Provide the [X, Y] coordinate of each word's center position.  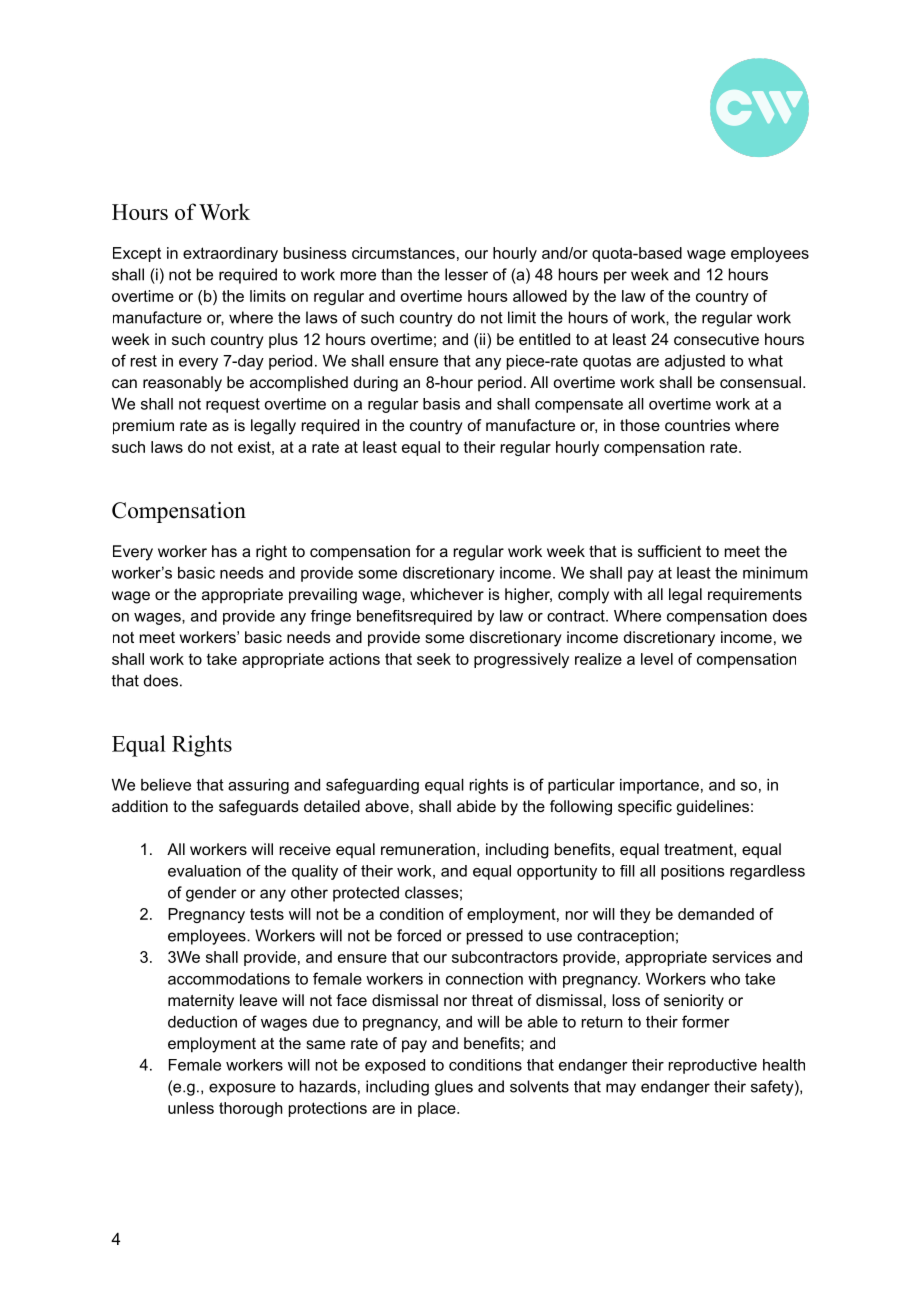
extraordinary [230, 254]
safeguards [259, 808]
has [224, 551]
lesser [466, 274]
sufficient [669, 551]
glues [454, 1088]
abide [476, 806]
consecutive [716, 339]
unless [191, 1108]
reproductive [713, 1066]
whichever [447, 594]
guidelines [713, 808]
